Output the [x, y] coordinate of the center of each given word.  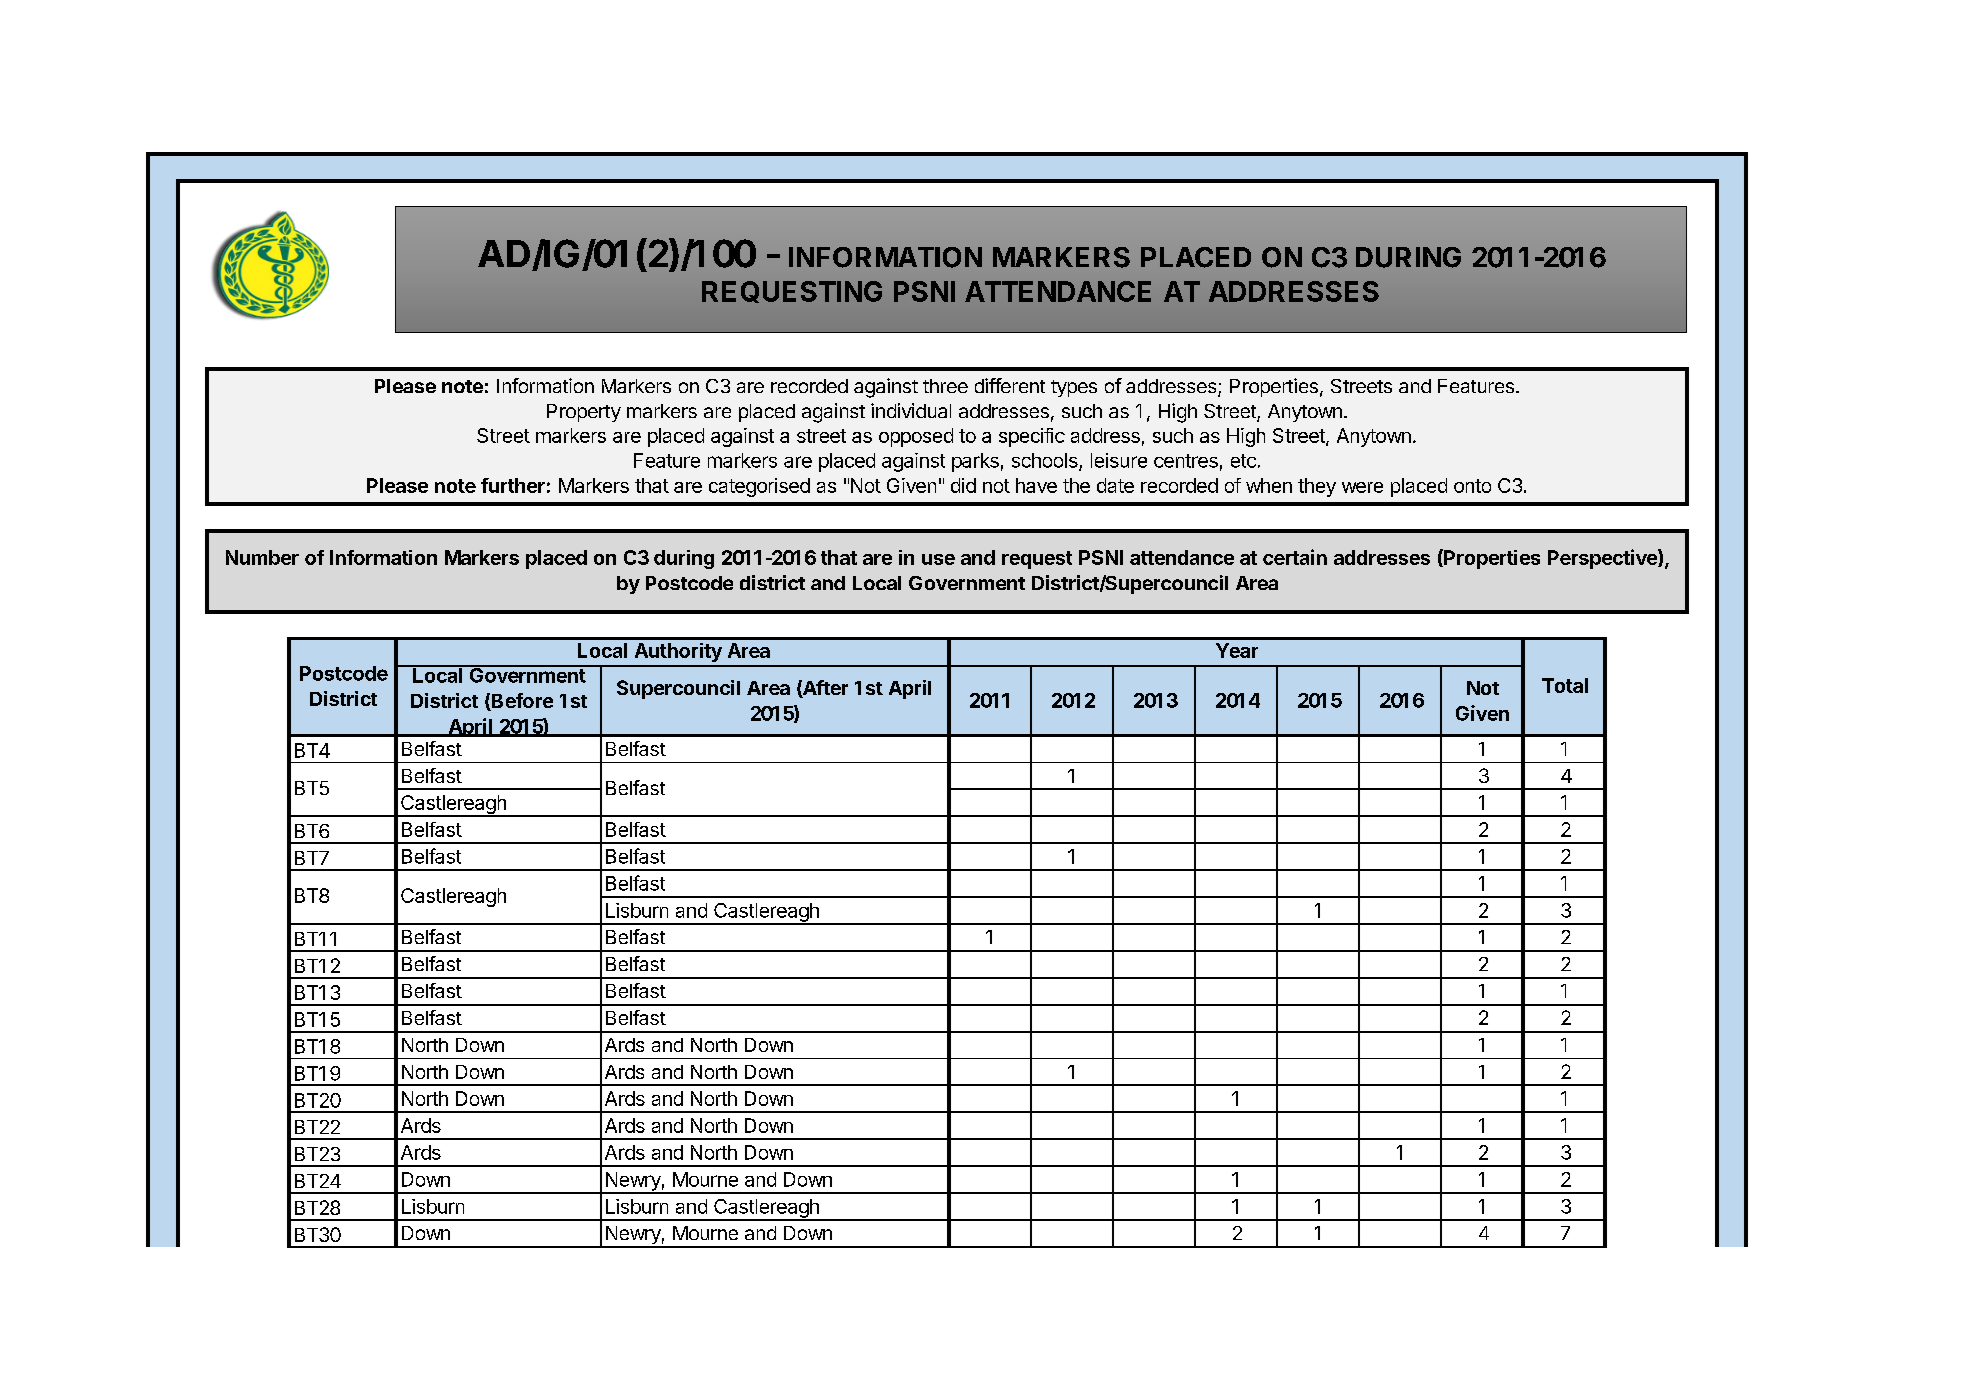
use [938, 559]
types [1074, 388]
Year [1237, 650]
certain [1295, 557]
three [945, 386]
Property [584, 413]
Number [262, 557]
